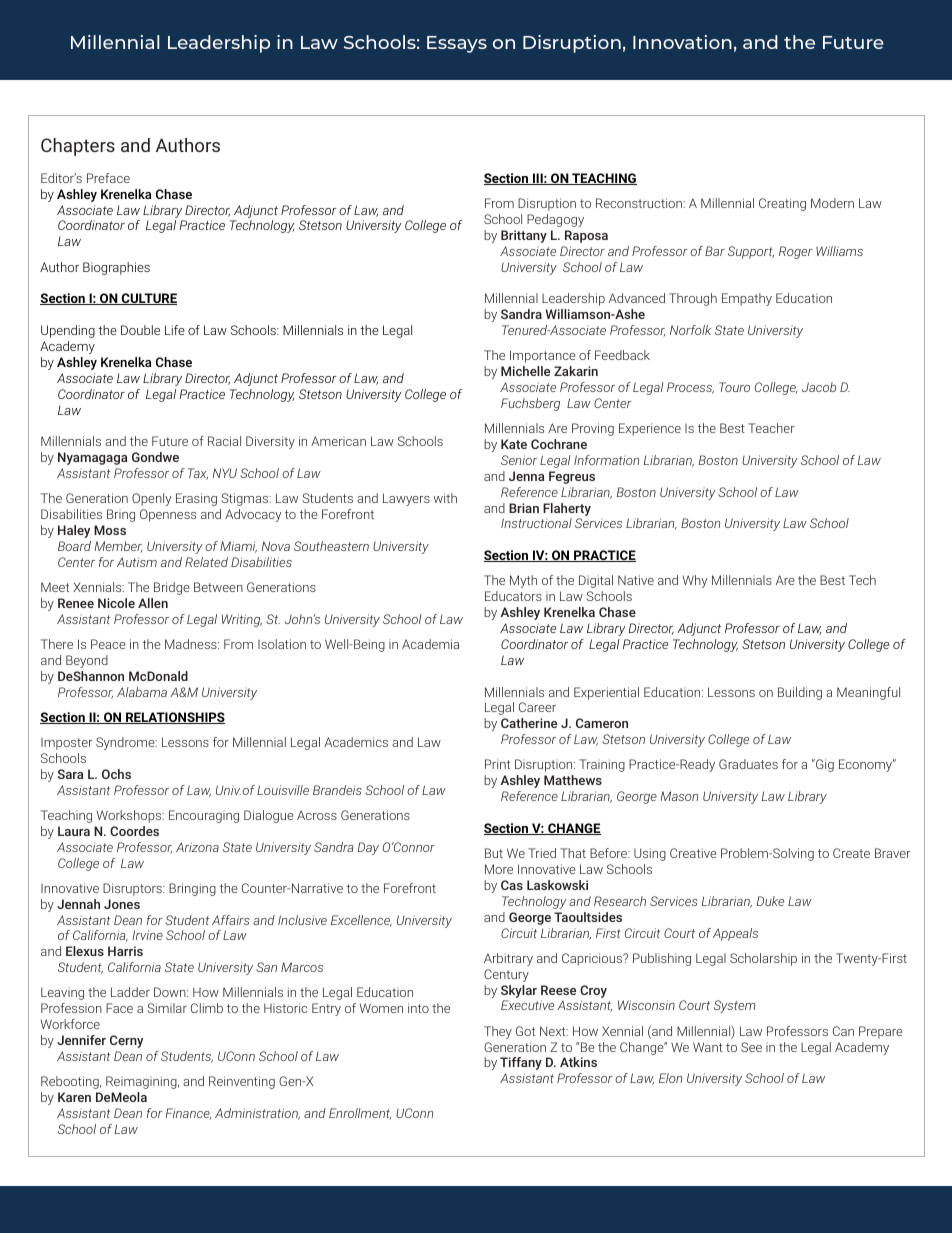  Describe the element at coordinates (172, 588) in the screenshot. I see `Bridge` at that location.
